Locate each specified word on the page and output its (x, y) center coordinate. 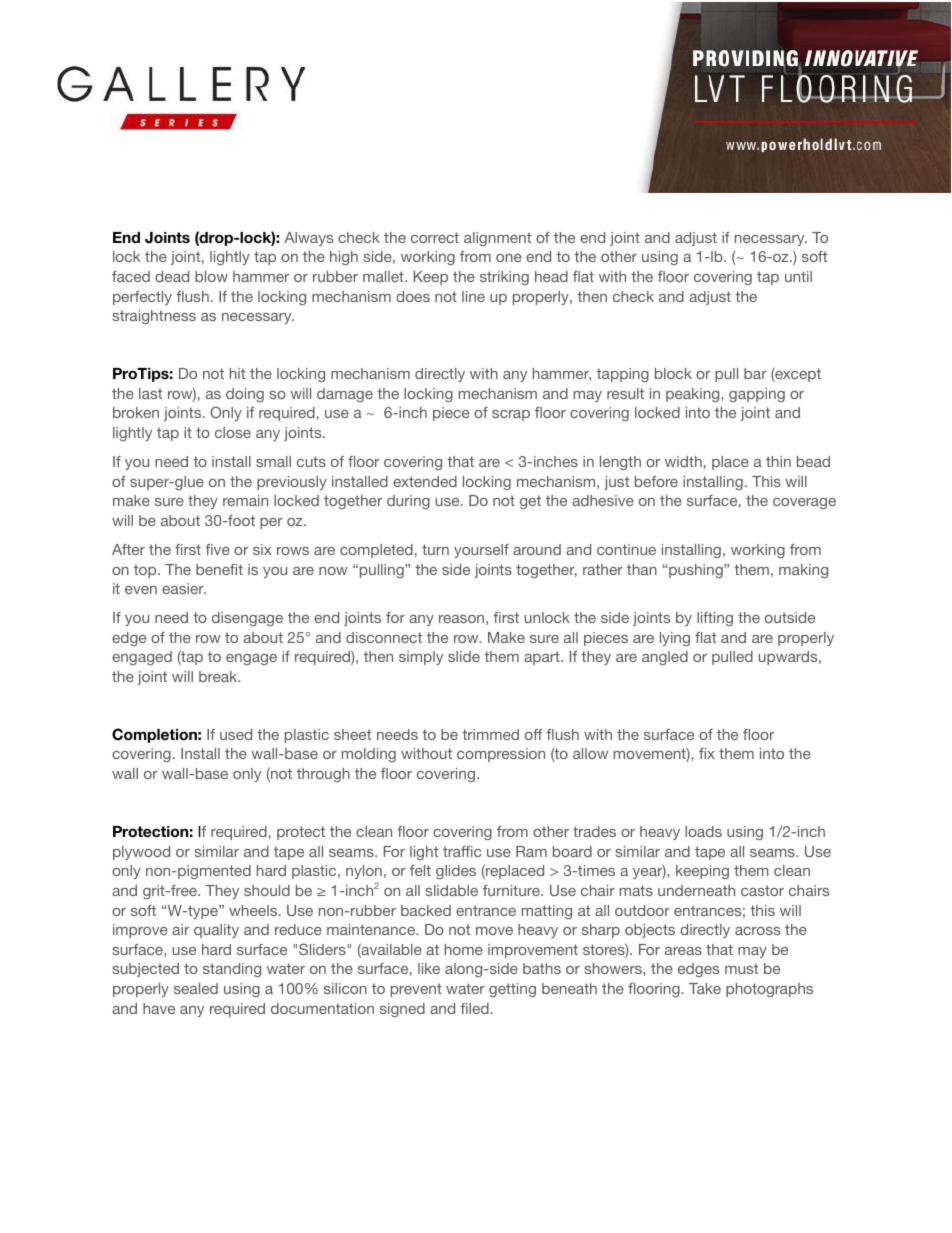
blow (211, 276)
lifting (715, 619)
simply (421, 658)
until (798, 276)
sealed (196, 988)
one (509, 258)
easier (184, 588)
